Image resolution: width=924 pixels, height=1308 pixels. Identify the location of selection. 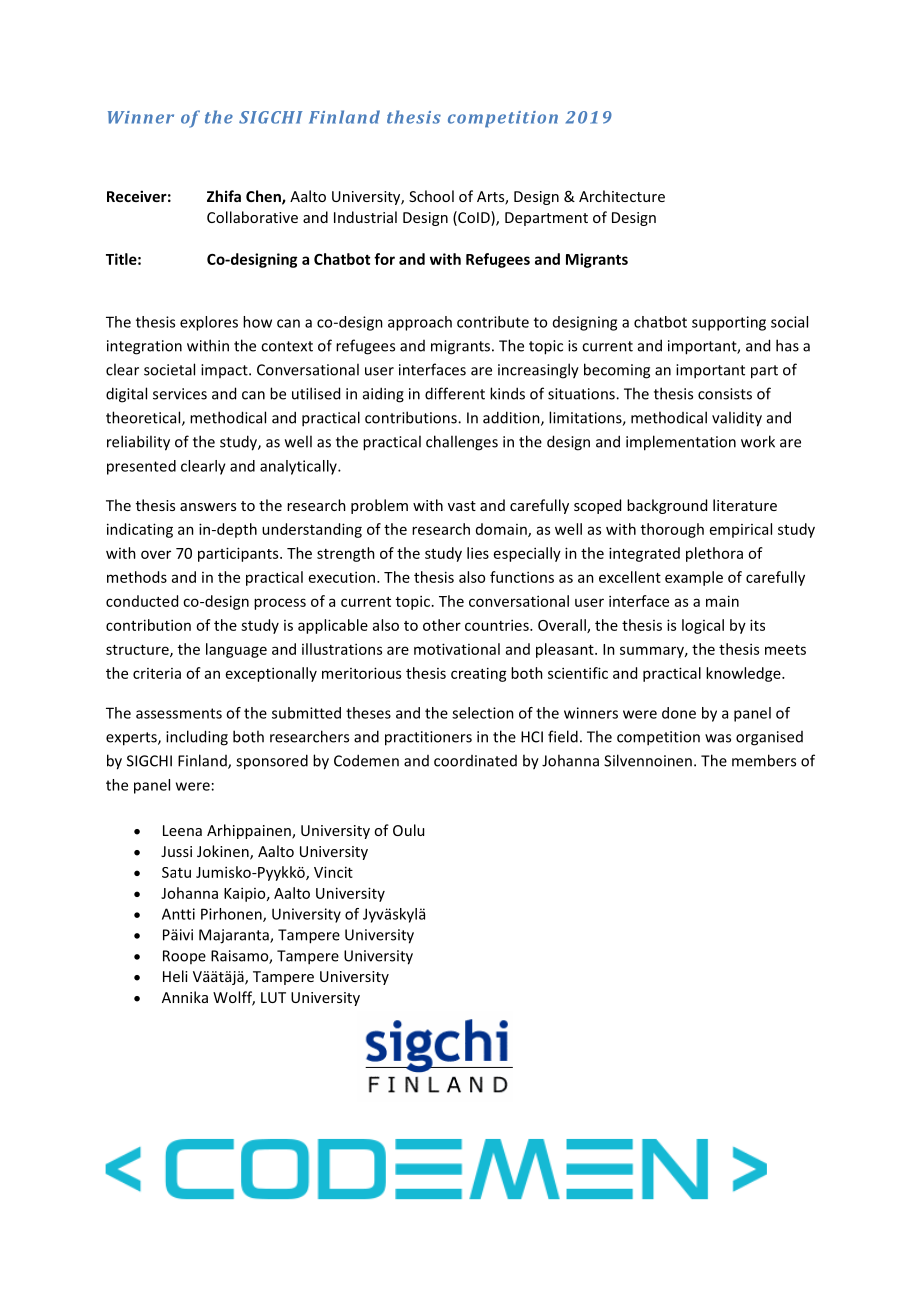
(483, 713).
